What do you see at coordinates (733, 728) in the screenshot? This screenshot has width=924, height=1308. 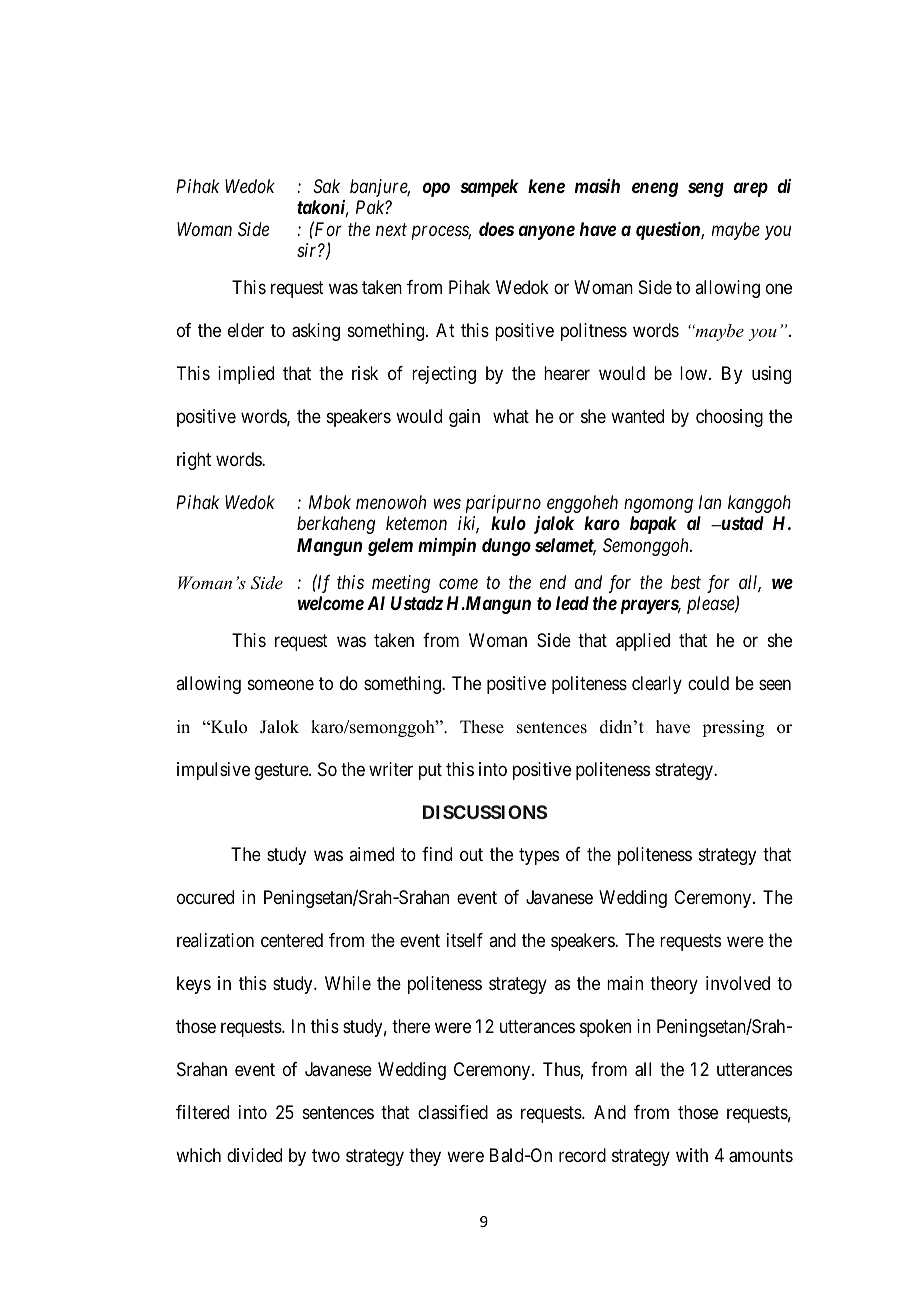 I see `pressing` at bounding box center [733, 728].
